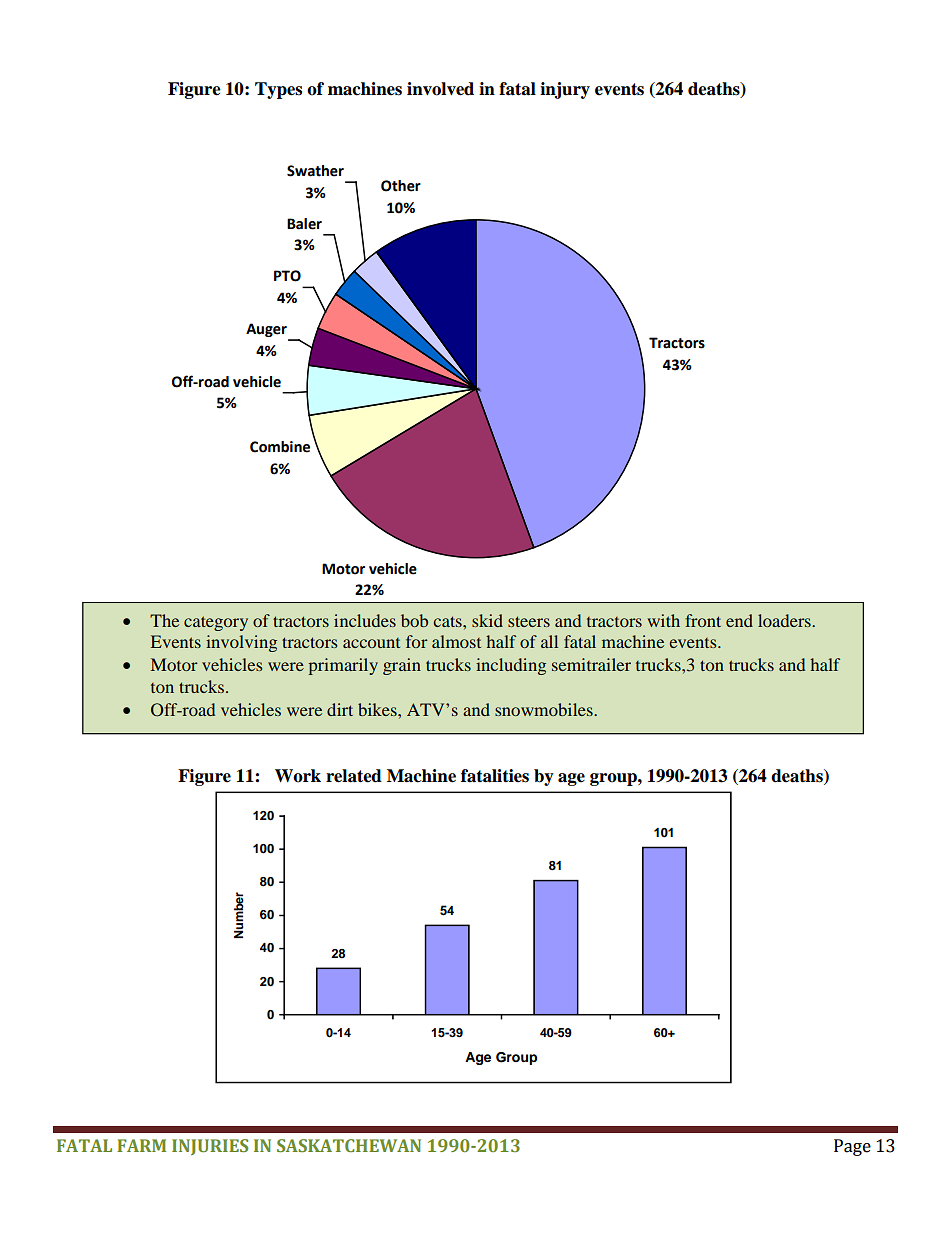 This page has width=952, height=1233. What do you see at coordinates (278, 90) in the page?
I see `Types` at bounding box center [278, 90].
